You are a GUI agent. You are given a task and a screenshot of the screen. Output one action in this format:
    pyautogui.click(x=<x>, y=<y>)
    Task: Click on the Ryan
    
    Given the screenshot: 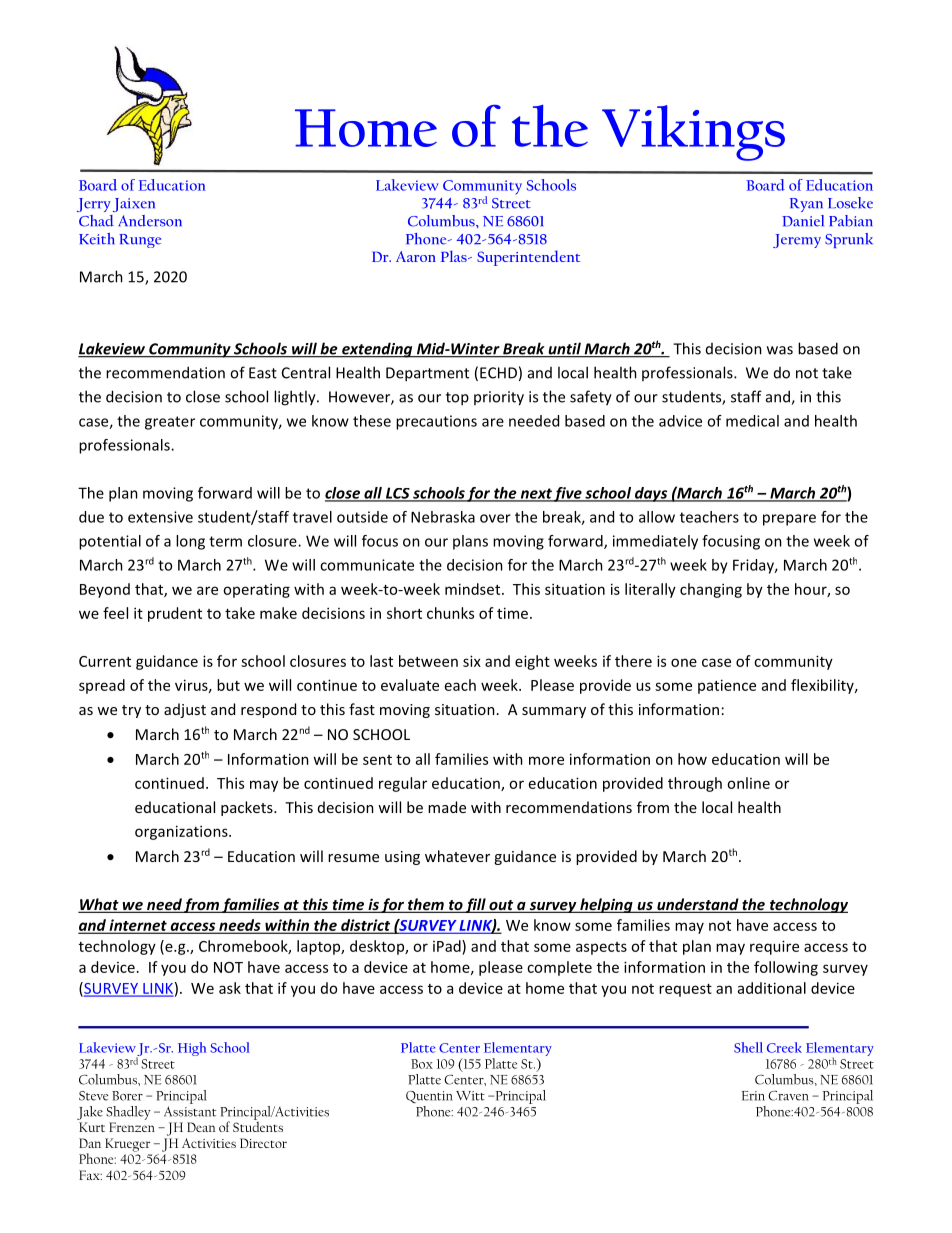 What is the action you would take?
    pyautogui.click(x=806, y=205)
